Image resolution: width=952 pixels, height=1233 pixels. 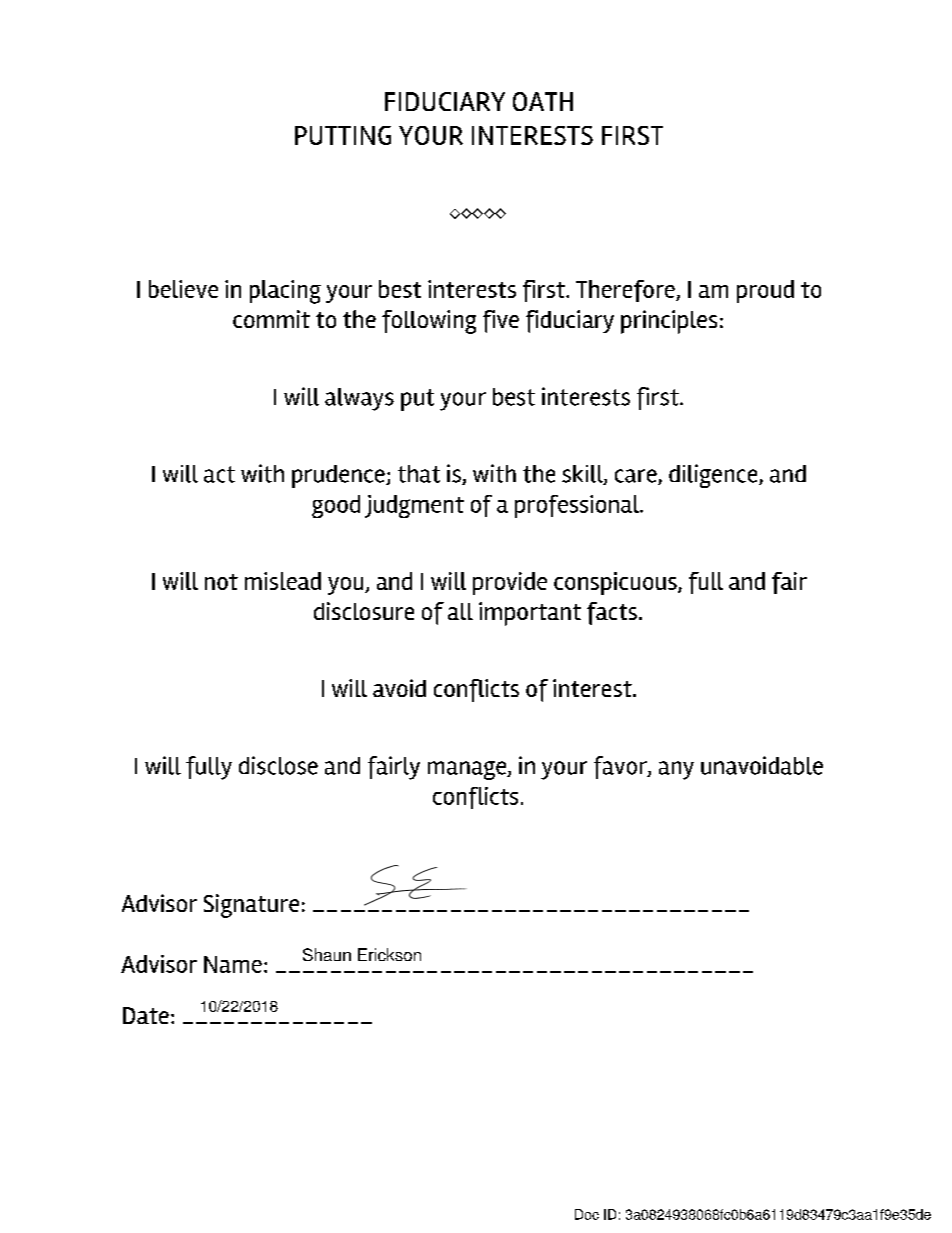 I want to click on that, so click(x=419, y=474).
